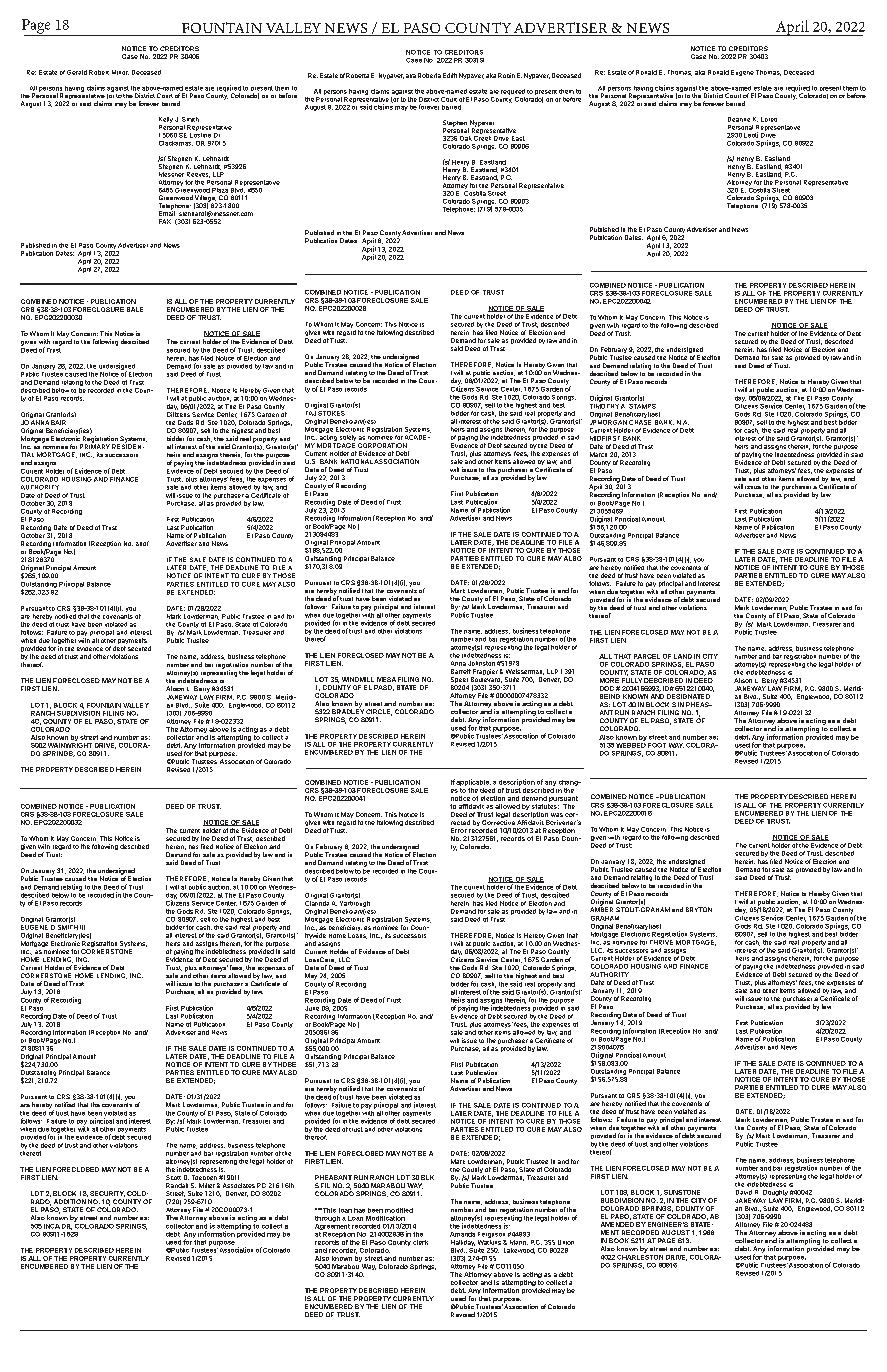  Describe the element at coordinates (82, 927) in the page. I see `III` at that location.
